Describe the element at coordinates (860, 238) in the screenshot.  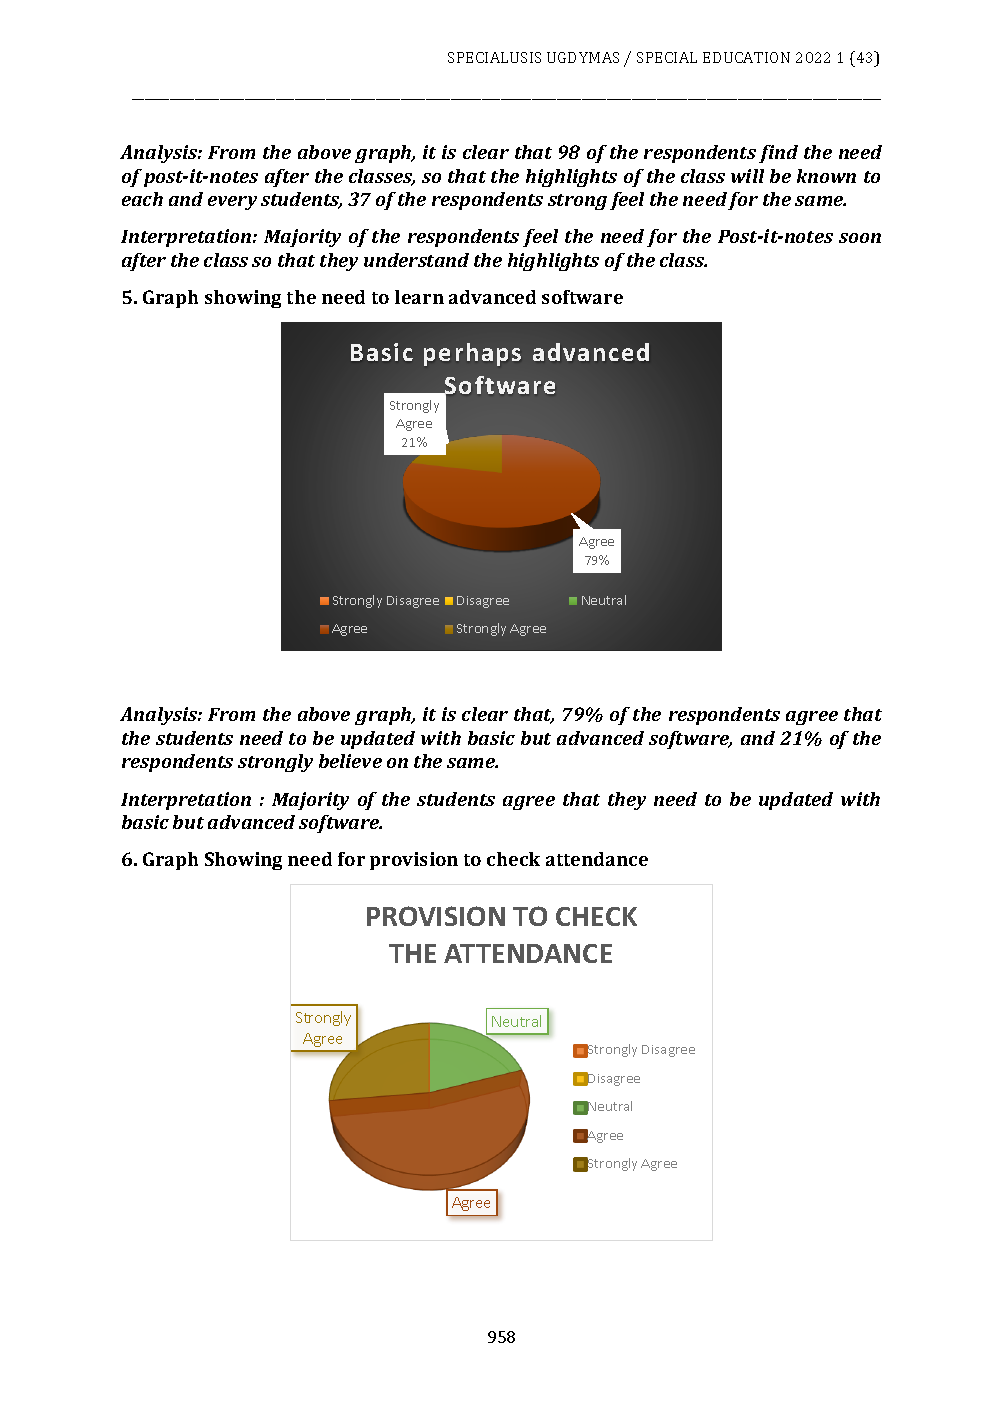
I see `soon` at that location.
